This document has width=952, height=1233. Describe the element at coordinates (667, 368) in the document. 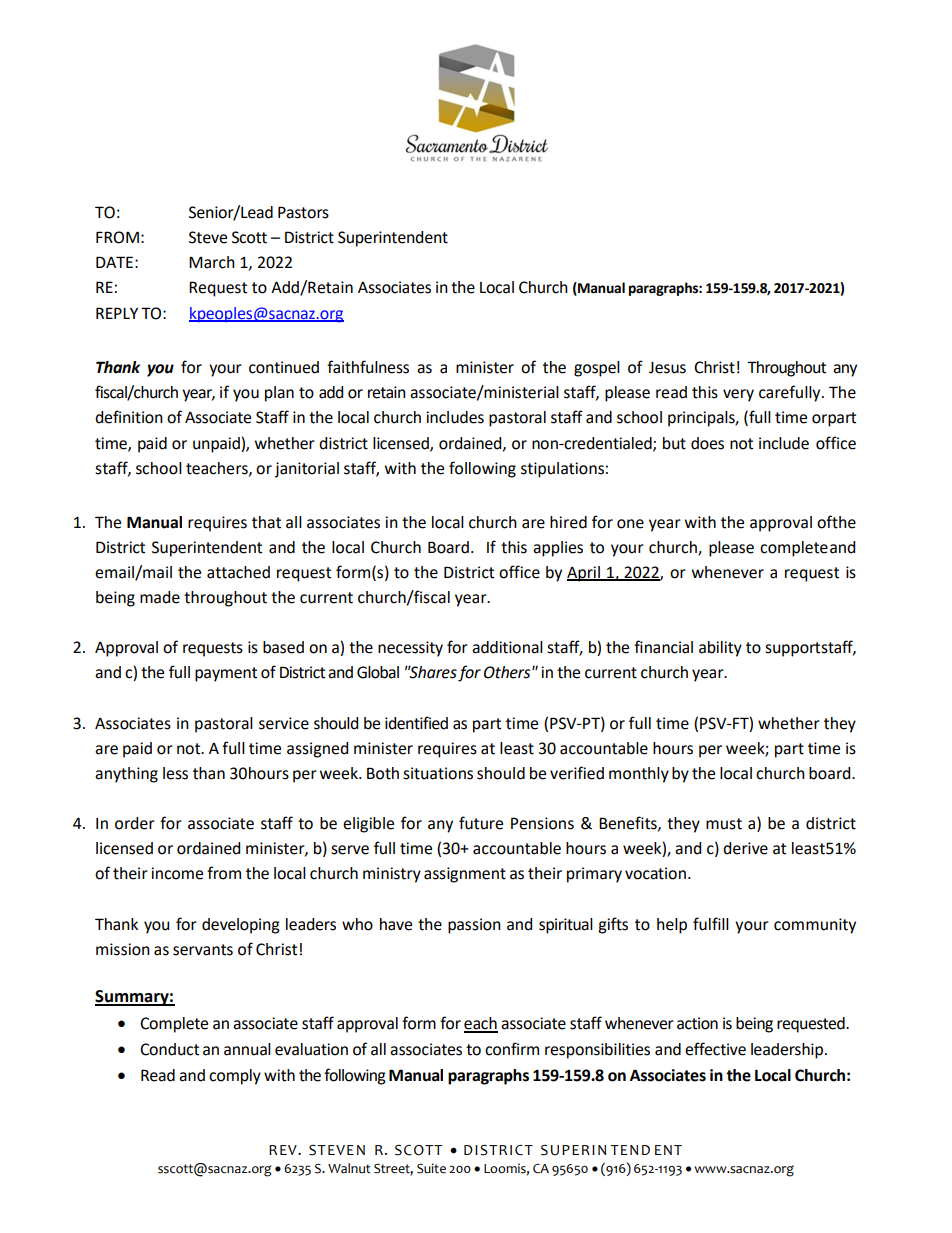

I see `Jesus` at that location.
